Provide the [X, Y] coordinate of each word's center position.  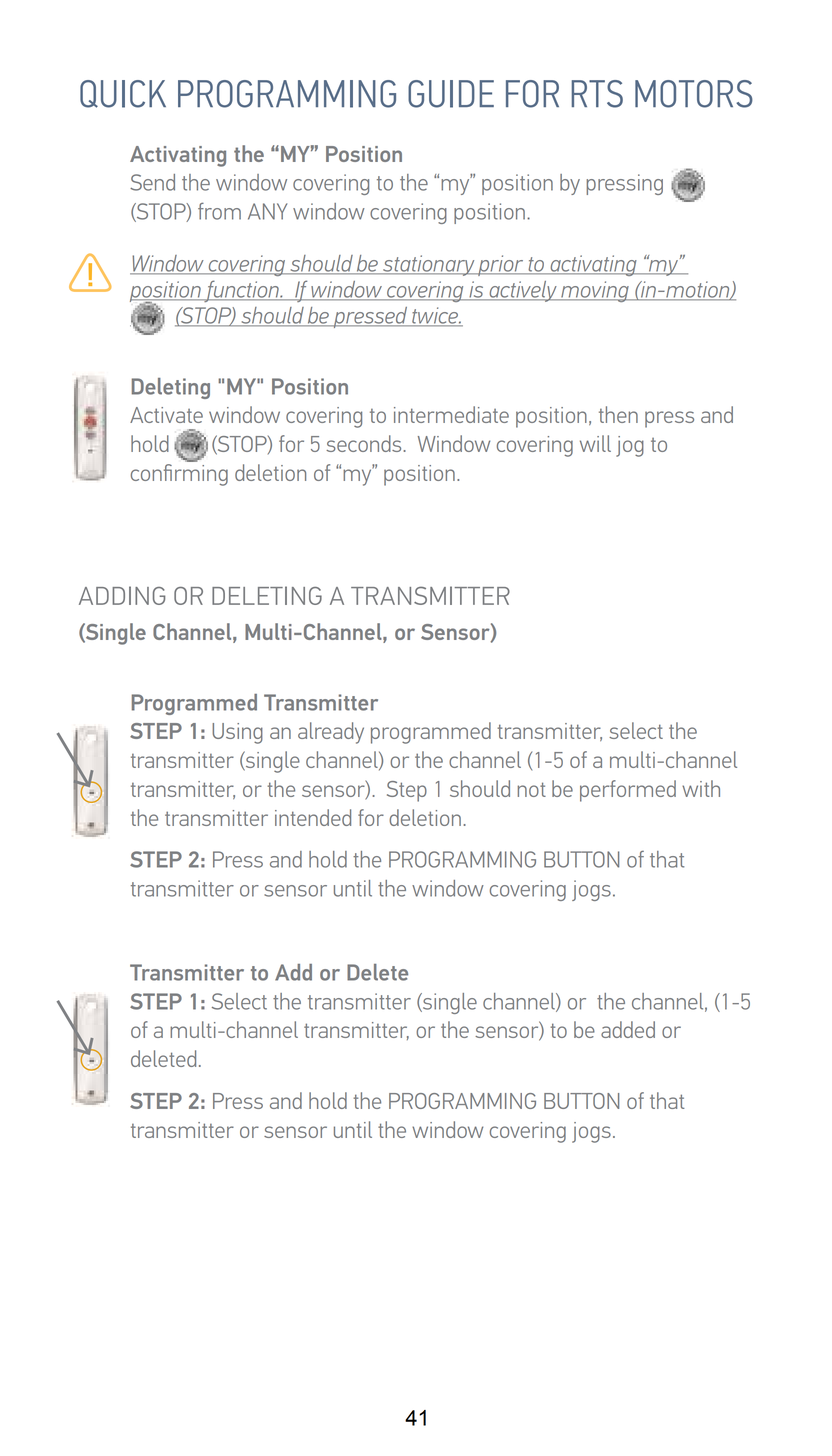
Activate [166, 415]
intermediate [451, 414]
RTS [597, 94]
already [331, 733]
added [628, 1029]
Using [237, 733]
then [618, 414]
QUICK [123, 94]
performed [628, 791]
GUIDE [451, 94]
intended [313, 817]
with [701, 788]
